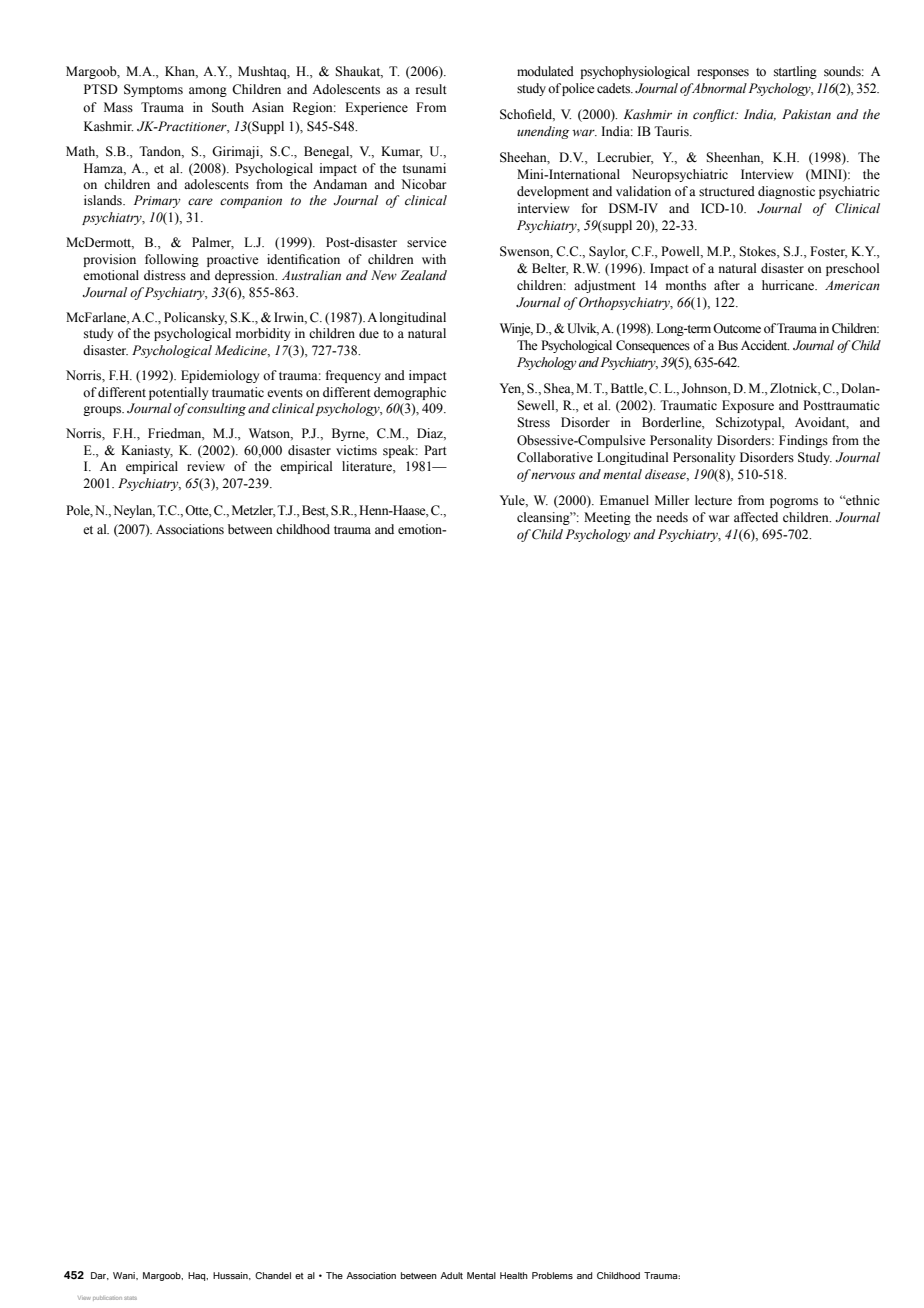 The width and height of the screenshot is (924, 1308). Describe the element at coordinates (607, 518) in the screenshot. I see `Meeting` at that location.
